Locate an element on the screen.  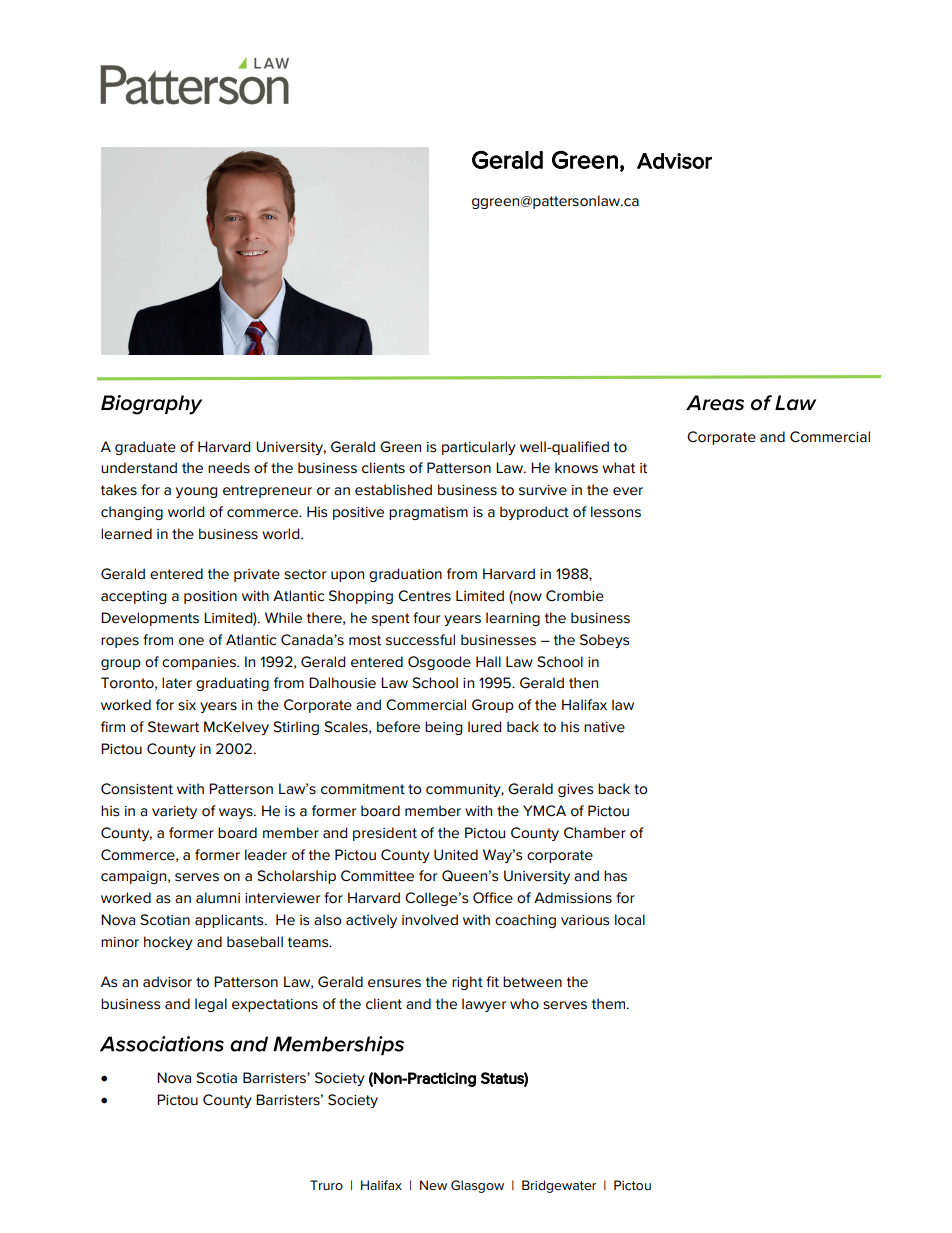
variety is located at coordinates (174, 812).
